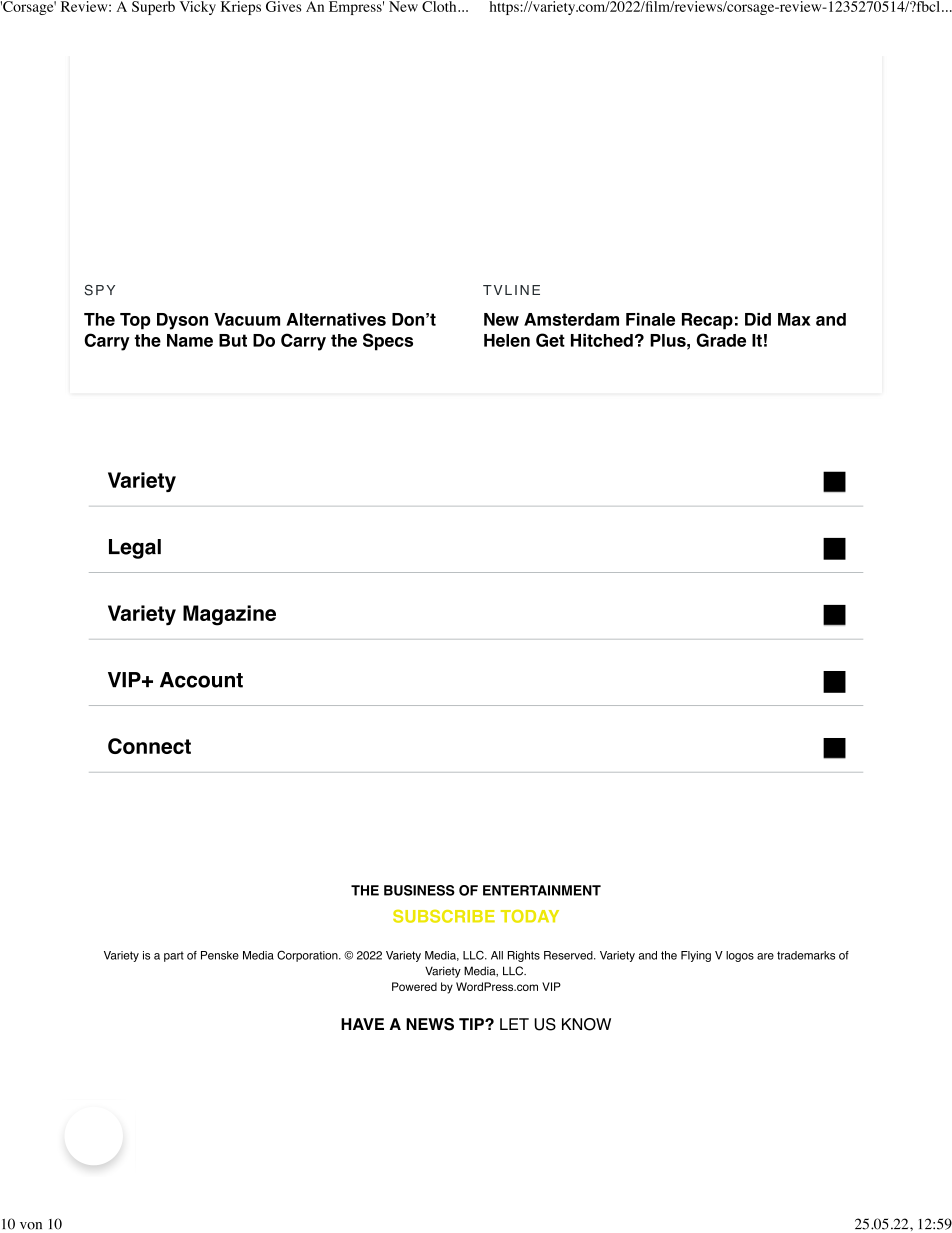  Describe the element at coordinates (388, 342) in the document. I see `Specs` at that location.
